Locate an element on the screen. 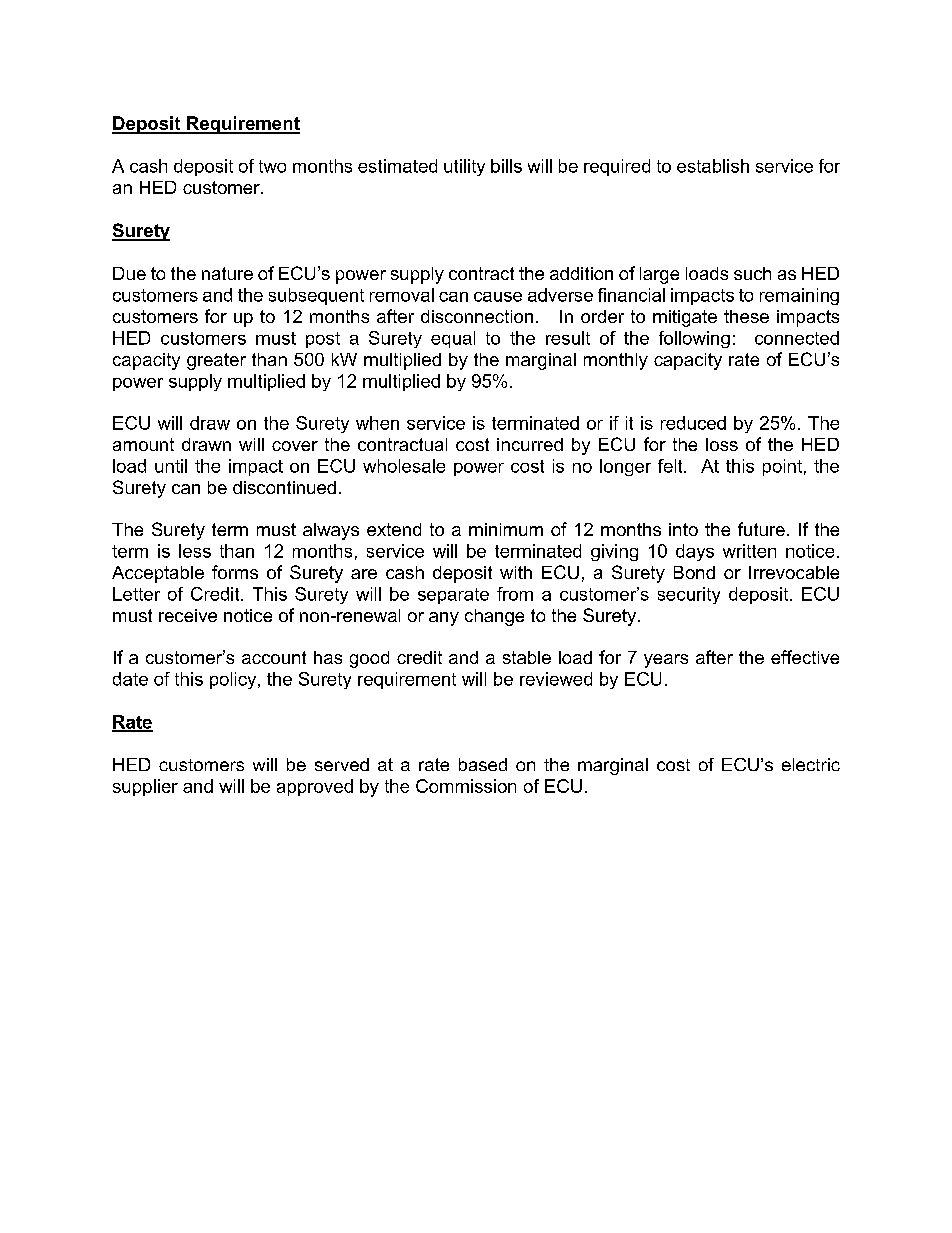 The height and width of the screenshot is (1233, 952). supplier is located at coordinates (145, 787).
